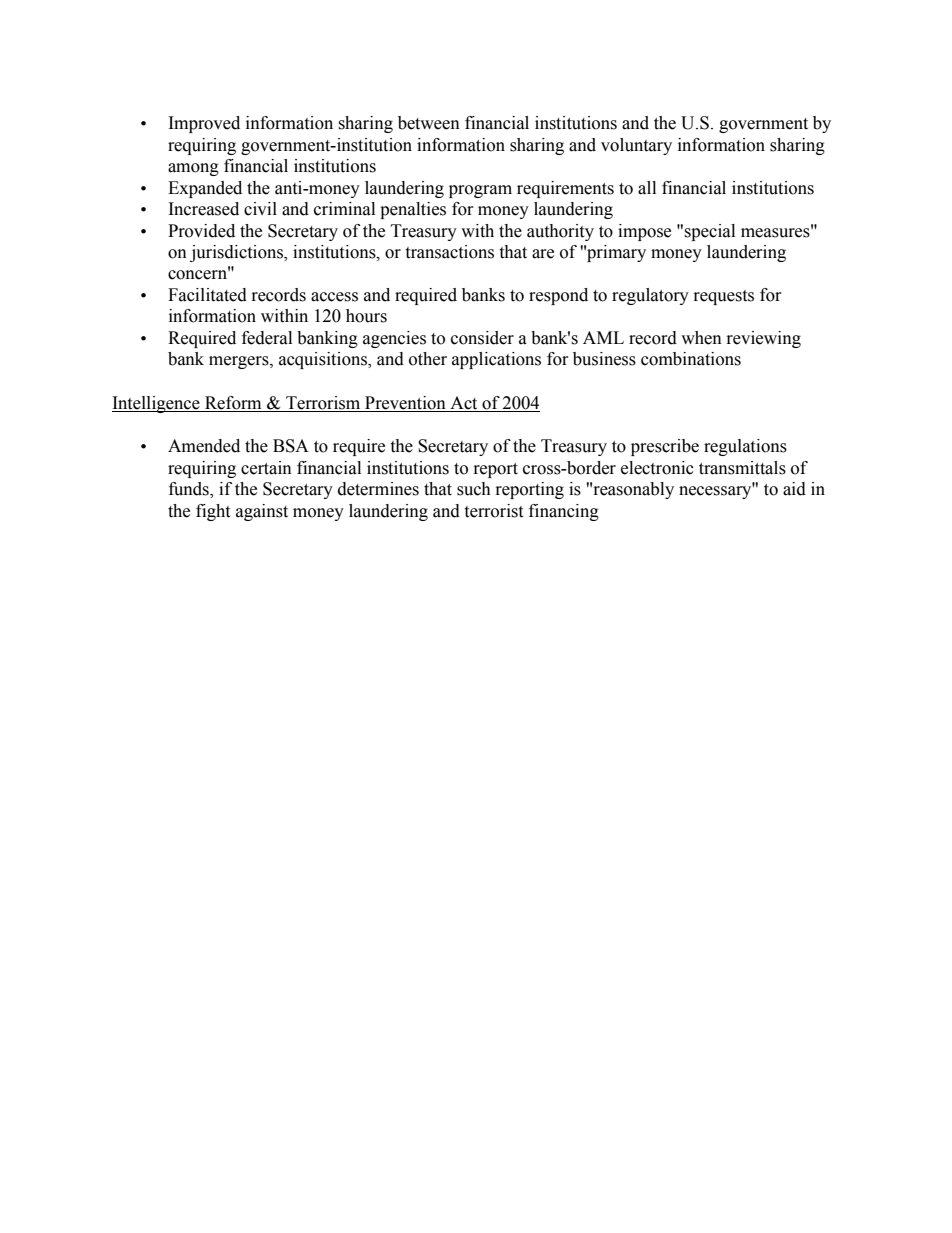 This screenshot has height=1233, width=952. Describe the element at coordinates (794, 489) in the screenshot. I see `aid` at that location.
